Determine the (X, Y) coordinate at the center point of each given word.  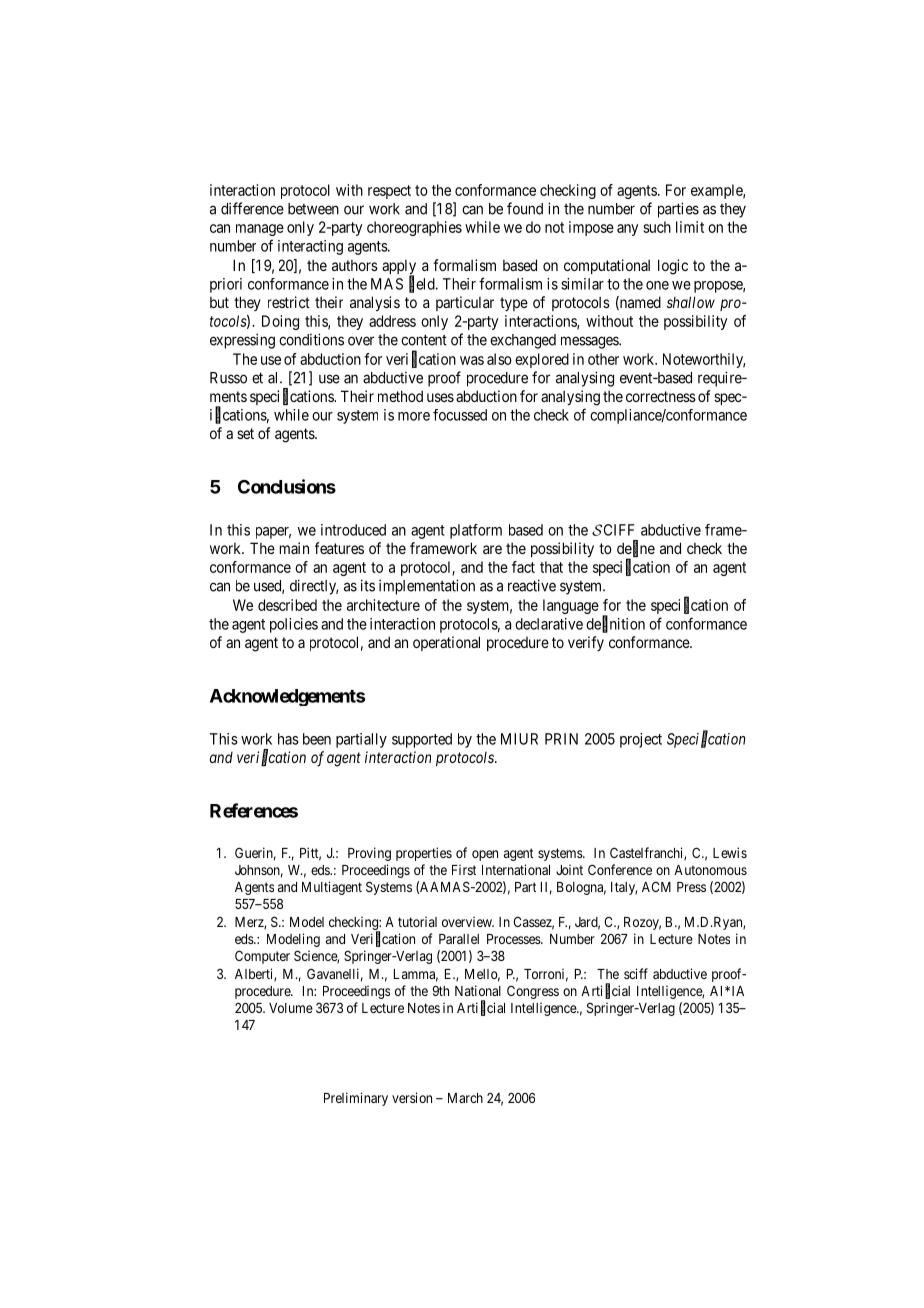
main (294, 548)
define (636, 549)
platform (476, 531)
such (657, 227)
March (465, 1098)
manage (260, 230)
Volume (291, 1008)
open (485, 855)
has (288, 739)
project (641, 740)
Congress (533, 992)
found (525, 208)
